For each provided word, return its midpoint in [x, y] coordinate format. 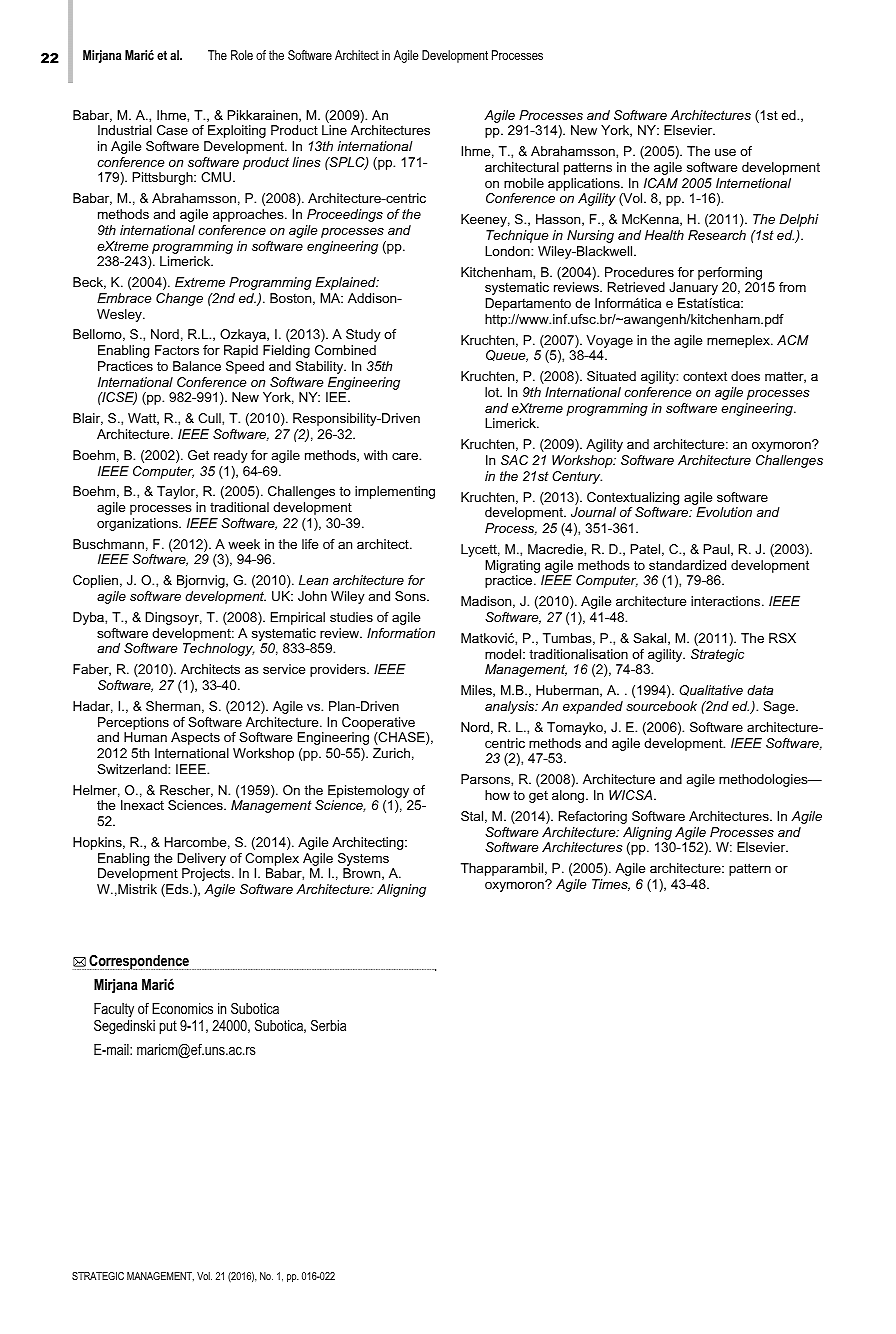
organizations [138, 524]
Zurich [391, 753]
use [725, 152]
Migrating [512, 566]
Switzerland [133, 769]
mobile [524, 183]
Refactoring [593, 817]
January [693, 288]
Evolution [724, 512]
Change [179, 299]
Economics [182, 1008]
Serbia [328, 1025]
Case [172, 130]
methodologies [764, 780]
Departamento [528, 304]
